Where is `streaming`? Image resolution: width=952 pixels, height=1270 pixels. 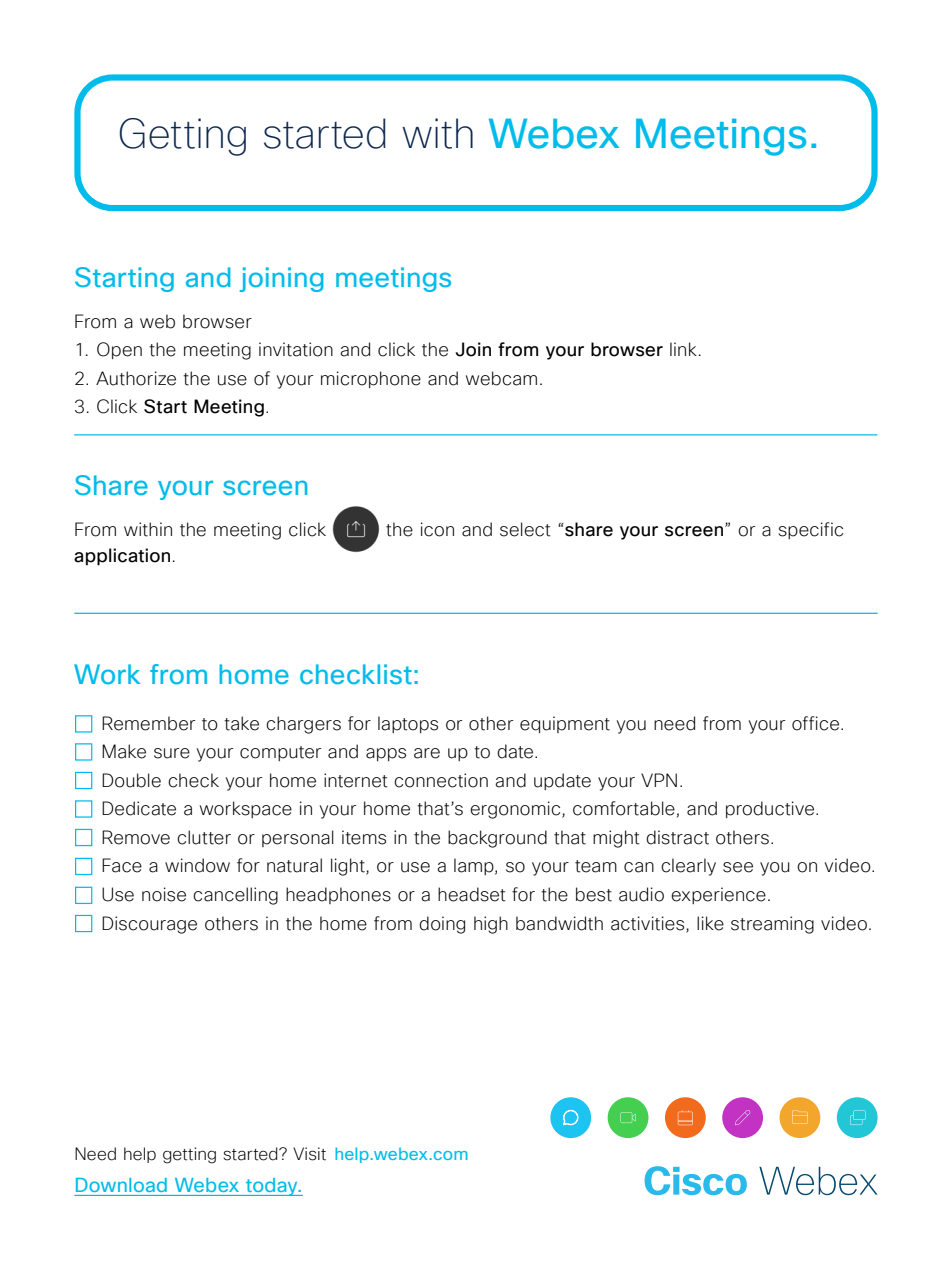 streaming is located at coordinates (772, 925).
